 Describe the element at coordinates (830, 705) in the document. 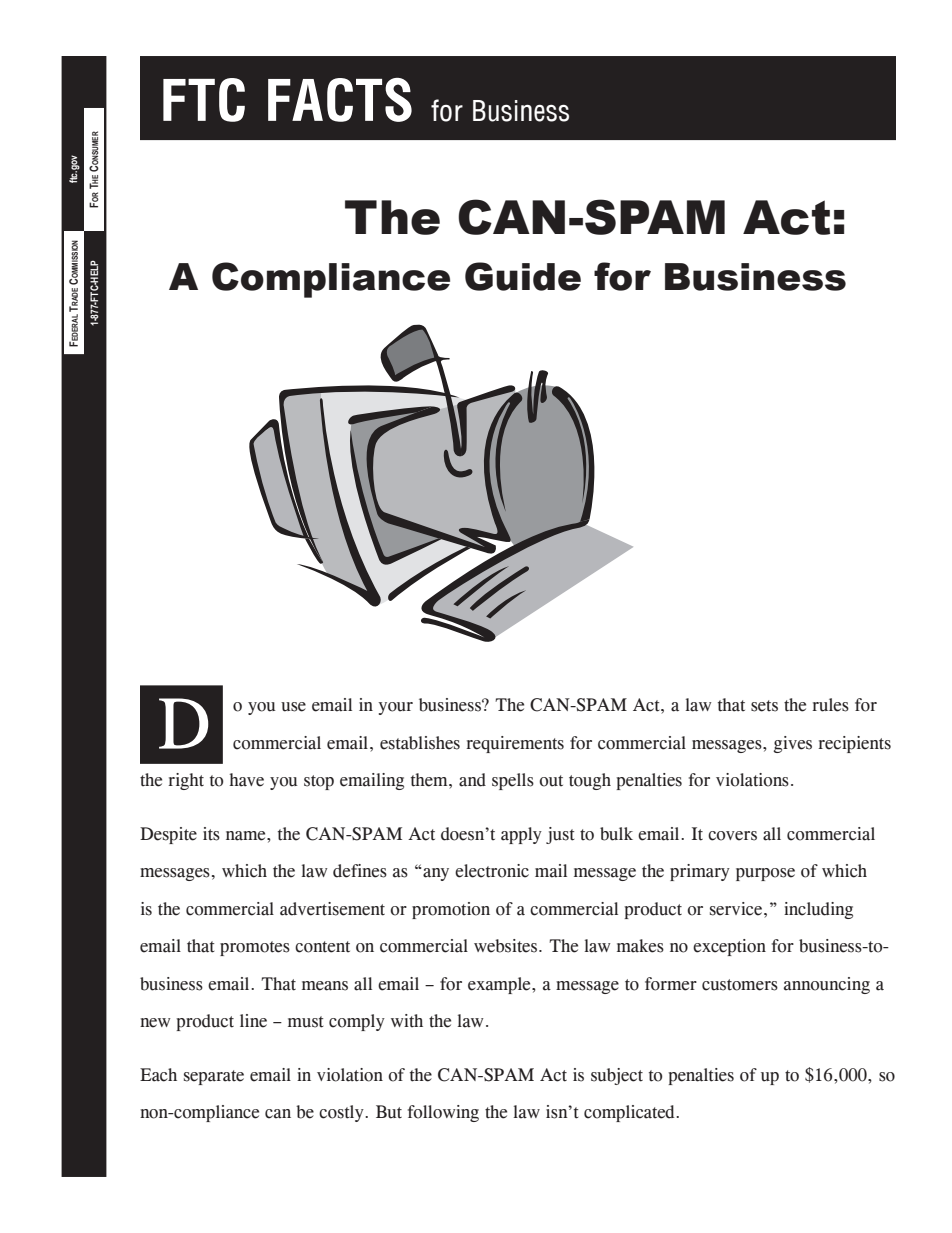

I see `rules` at that location.
